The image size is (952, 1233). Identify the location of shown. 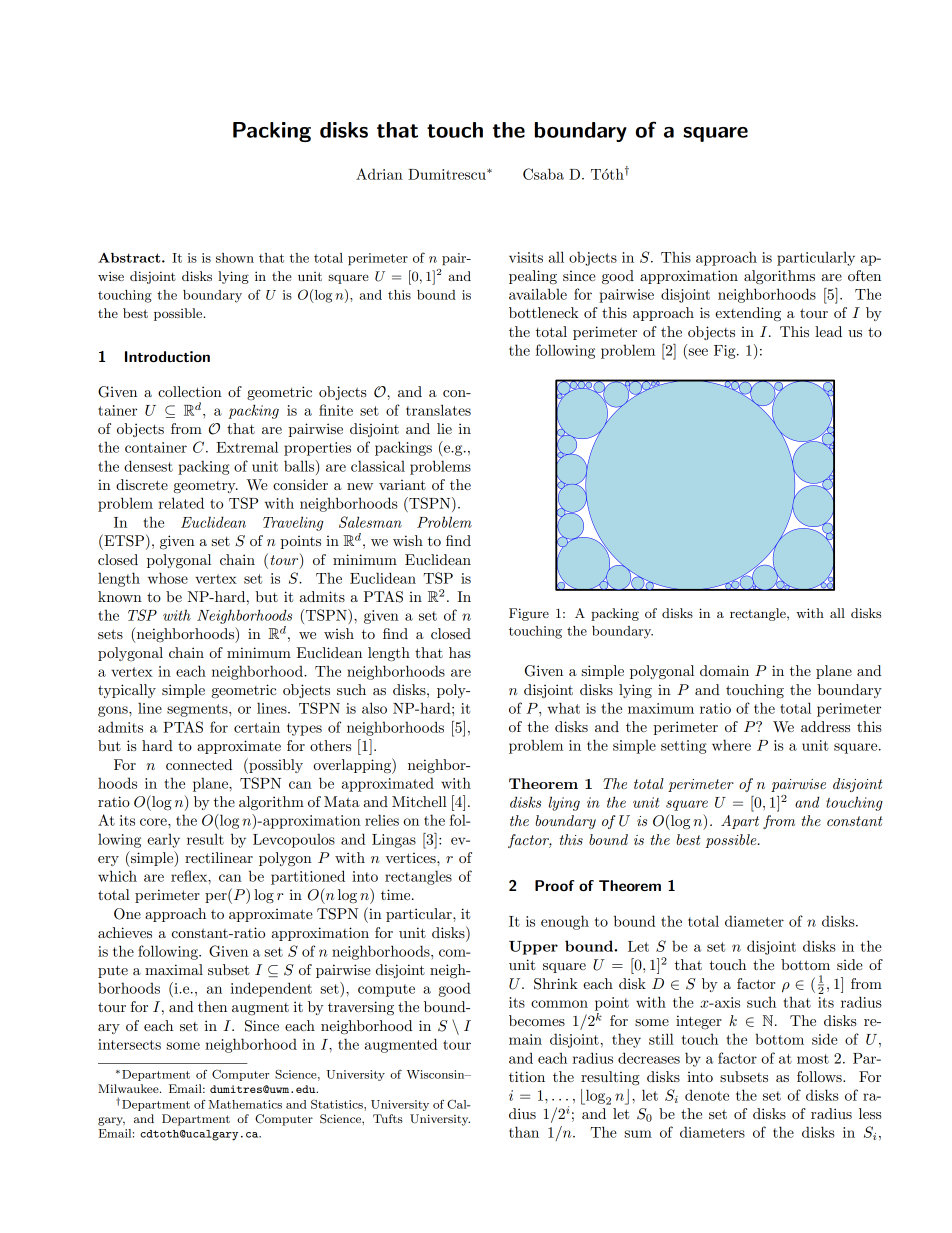
(235, 258).
